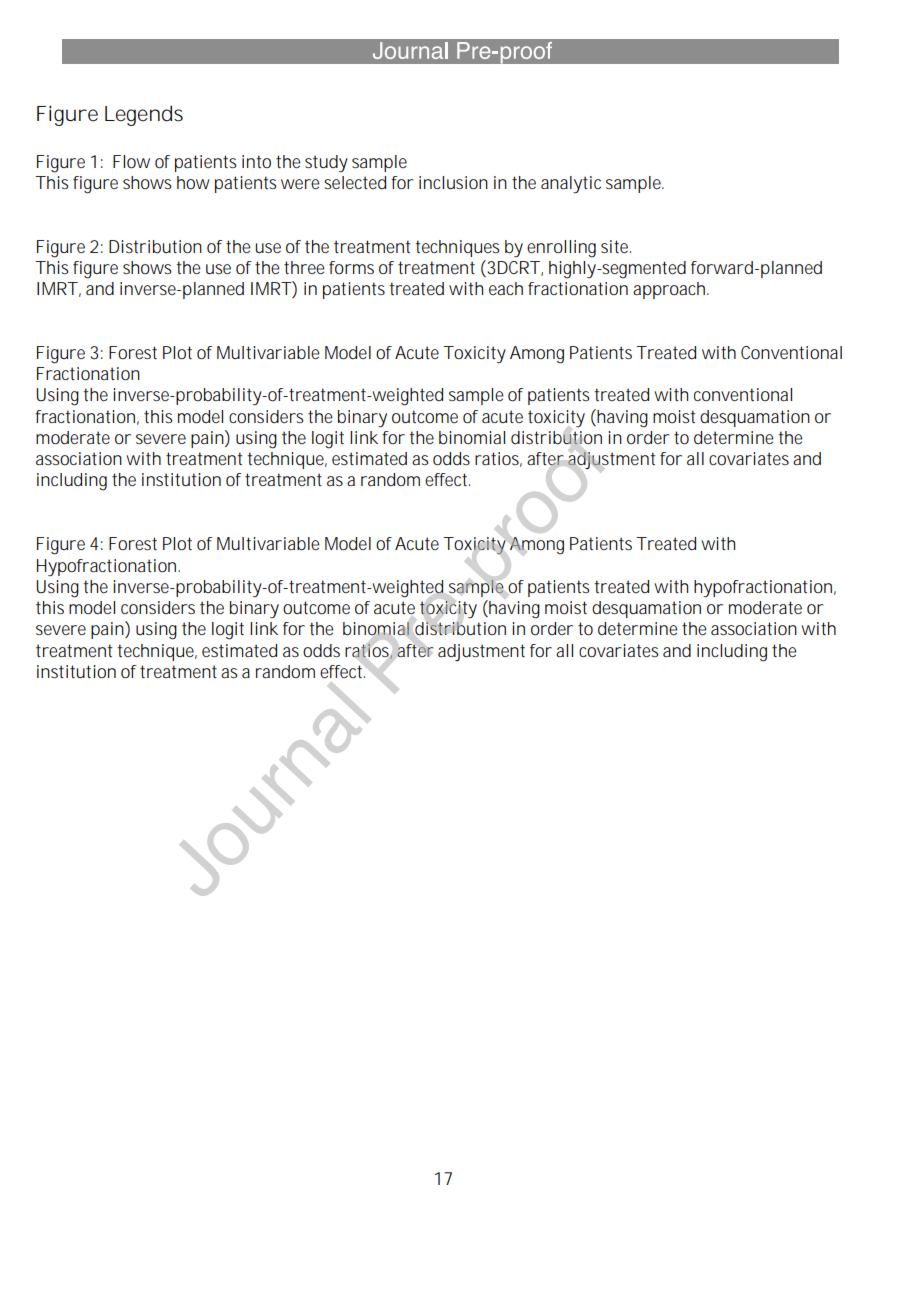 Image resolution: width=924 pixels, height=1308 pixels. I want to click on analytic, so click(571, 185).
